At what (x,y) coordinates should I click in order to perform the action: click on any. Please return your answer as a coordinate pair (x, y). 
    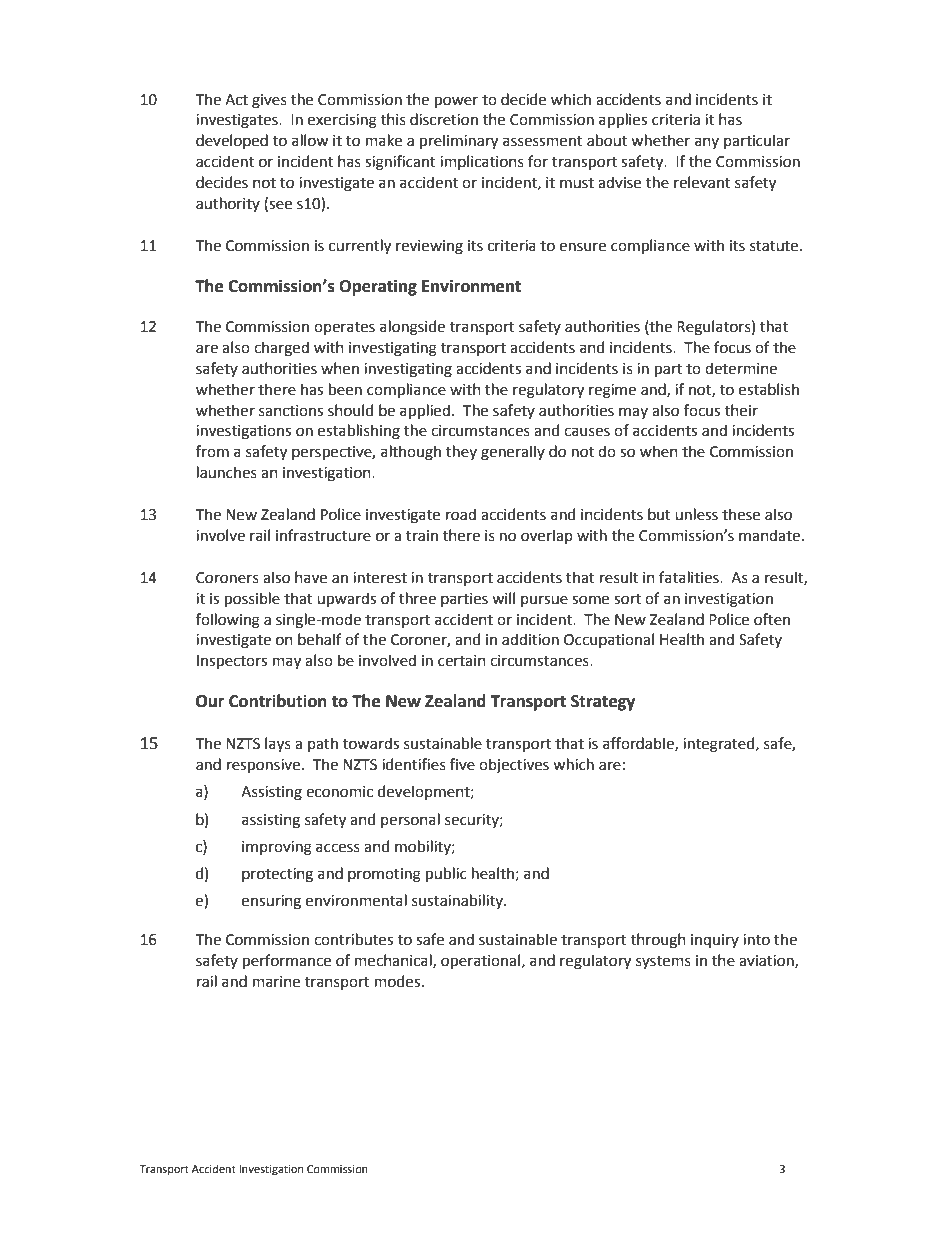
    Looking at the image, I should click on (707, 143).
